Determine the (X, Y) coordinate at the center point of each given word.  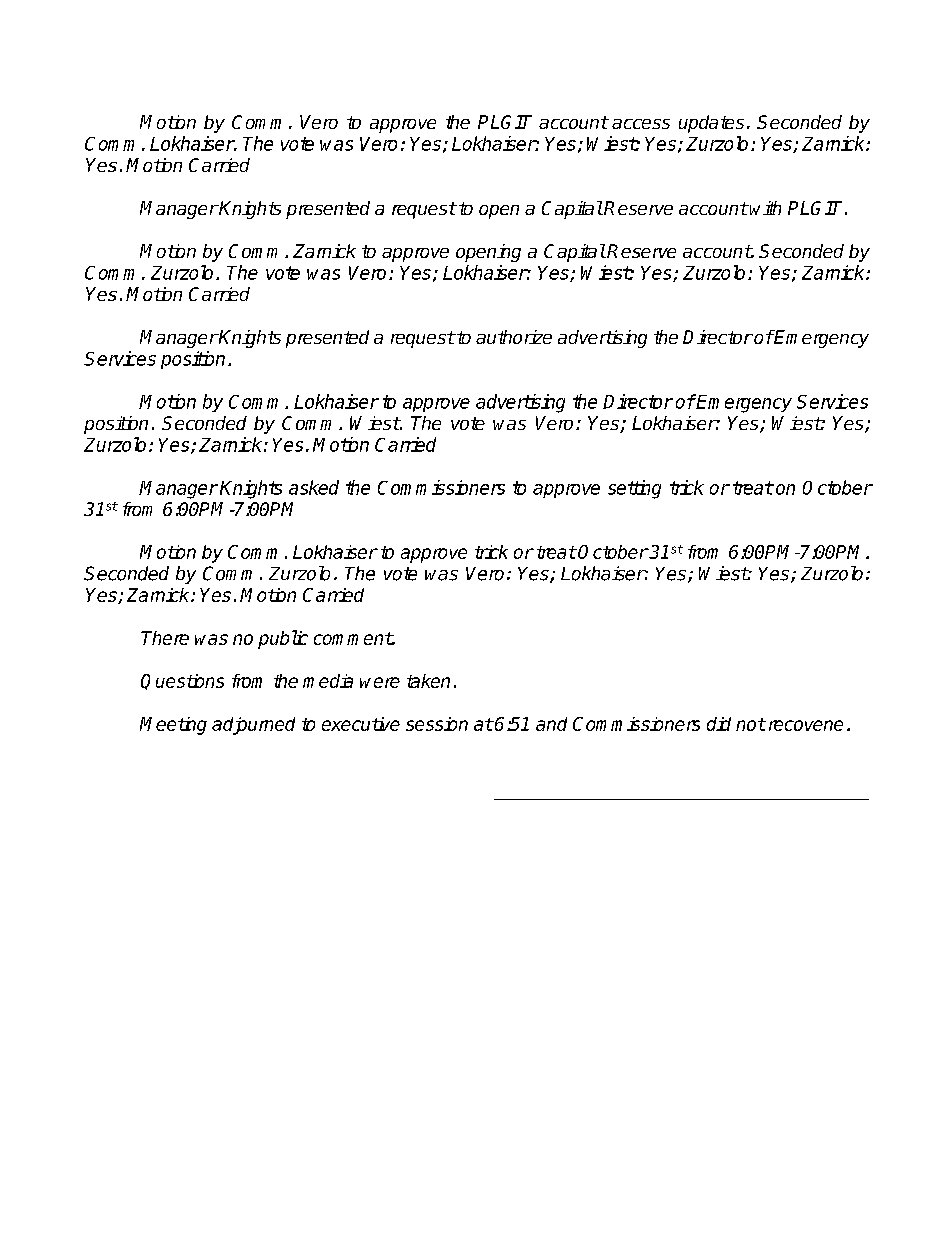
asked (314, 487)
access (641, 124)
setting (634, 489)
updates (711, 124)
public (283, 639)
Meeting (173, 726)
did (719, 724)
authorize (514, 337)
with (765, 208)
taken (428, 681)
